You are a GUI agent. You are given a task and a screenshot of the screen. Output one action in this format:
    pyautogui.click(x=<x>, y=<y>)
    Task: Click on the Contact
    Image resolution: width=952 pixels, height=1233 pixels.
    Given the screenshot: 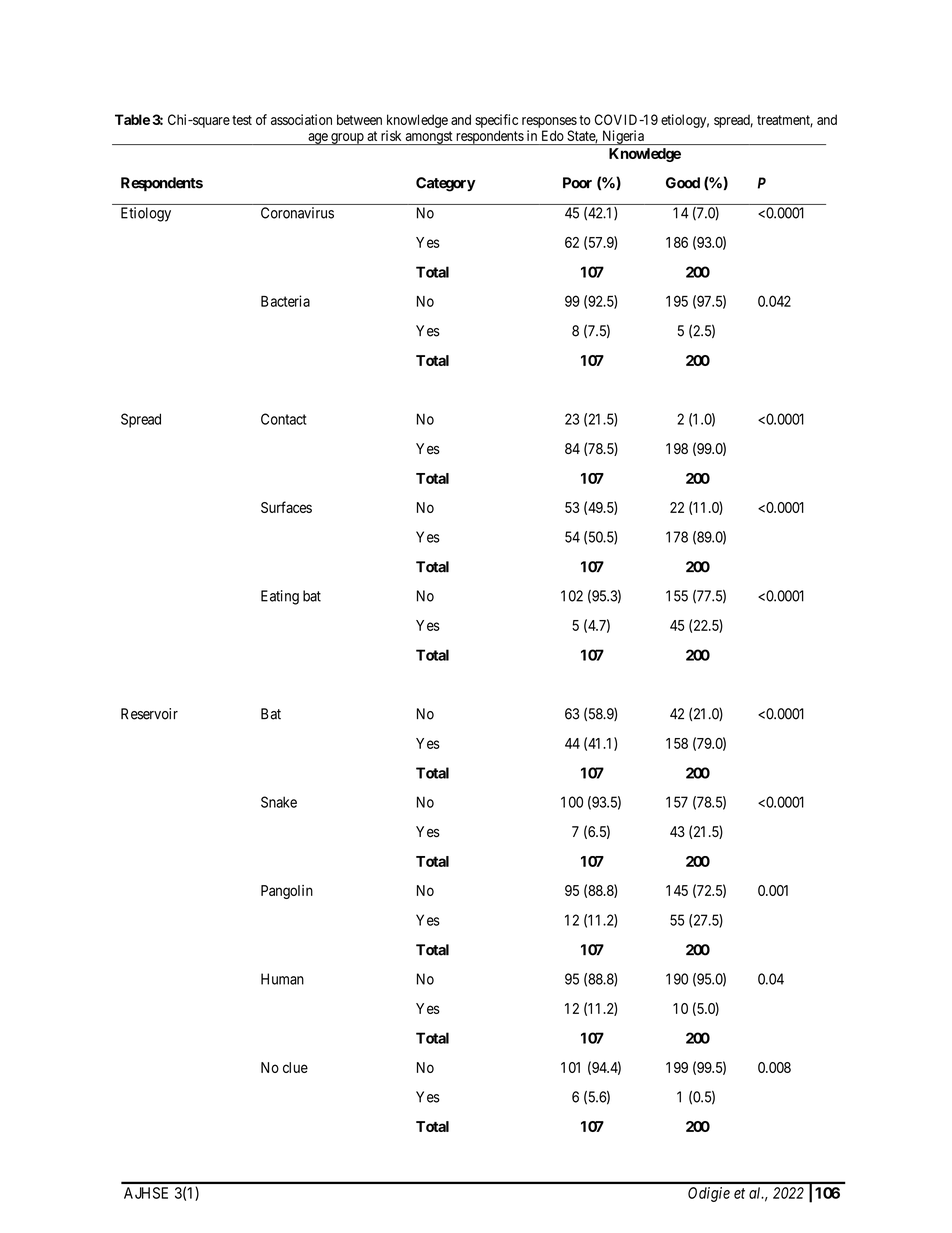 What is the action you would take?
    pyautogui.click(x=284, y=419)
